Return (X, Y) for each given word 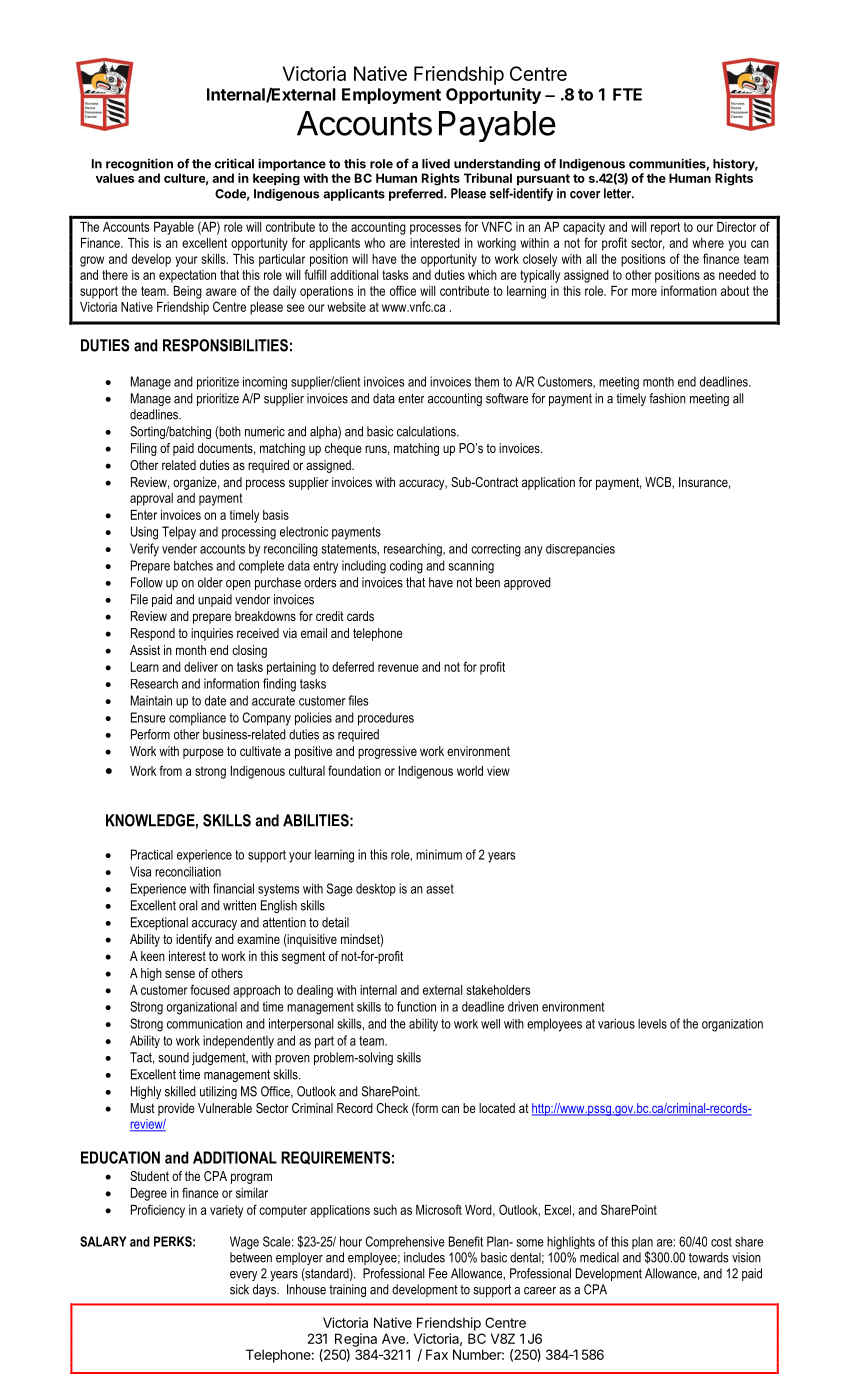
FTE (627, 94)
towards (708, 1257)
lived (436, 163)
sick (239, 1289)
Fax (437, 1354)
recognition (139, 166)
